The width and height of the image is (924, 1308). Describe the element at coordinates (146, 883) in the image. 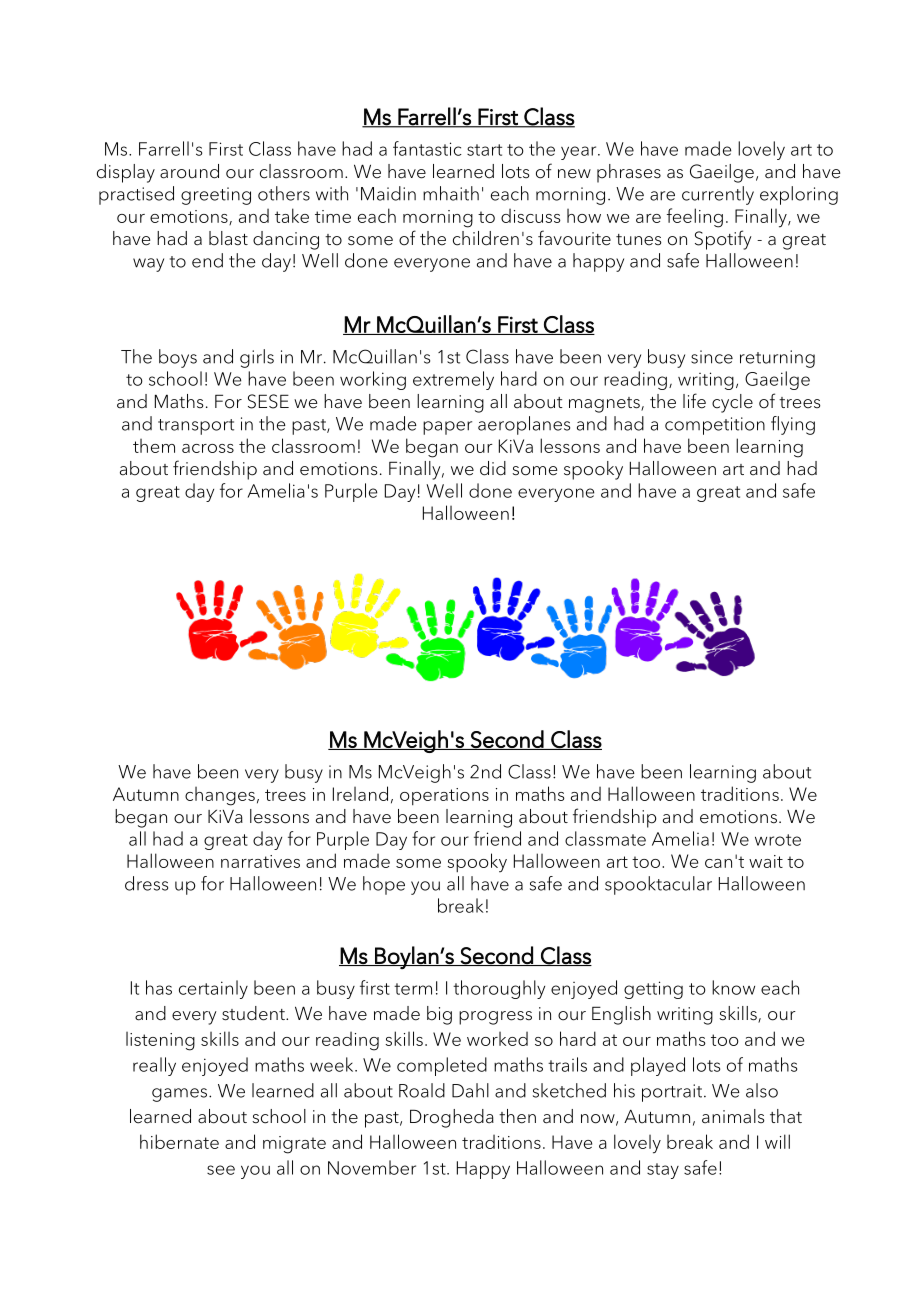

I see `dress` at that location.
